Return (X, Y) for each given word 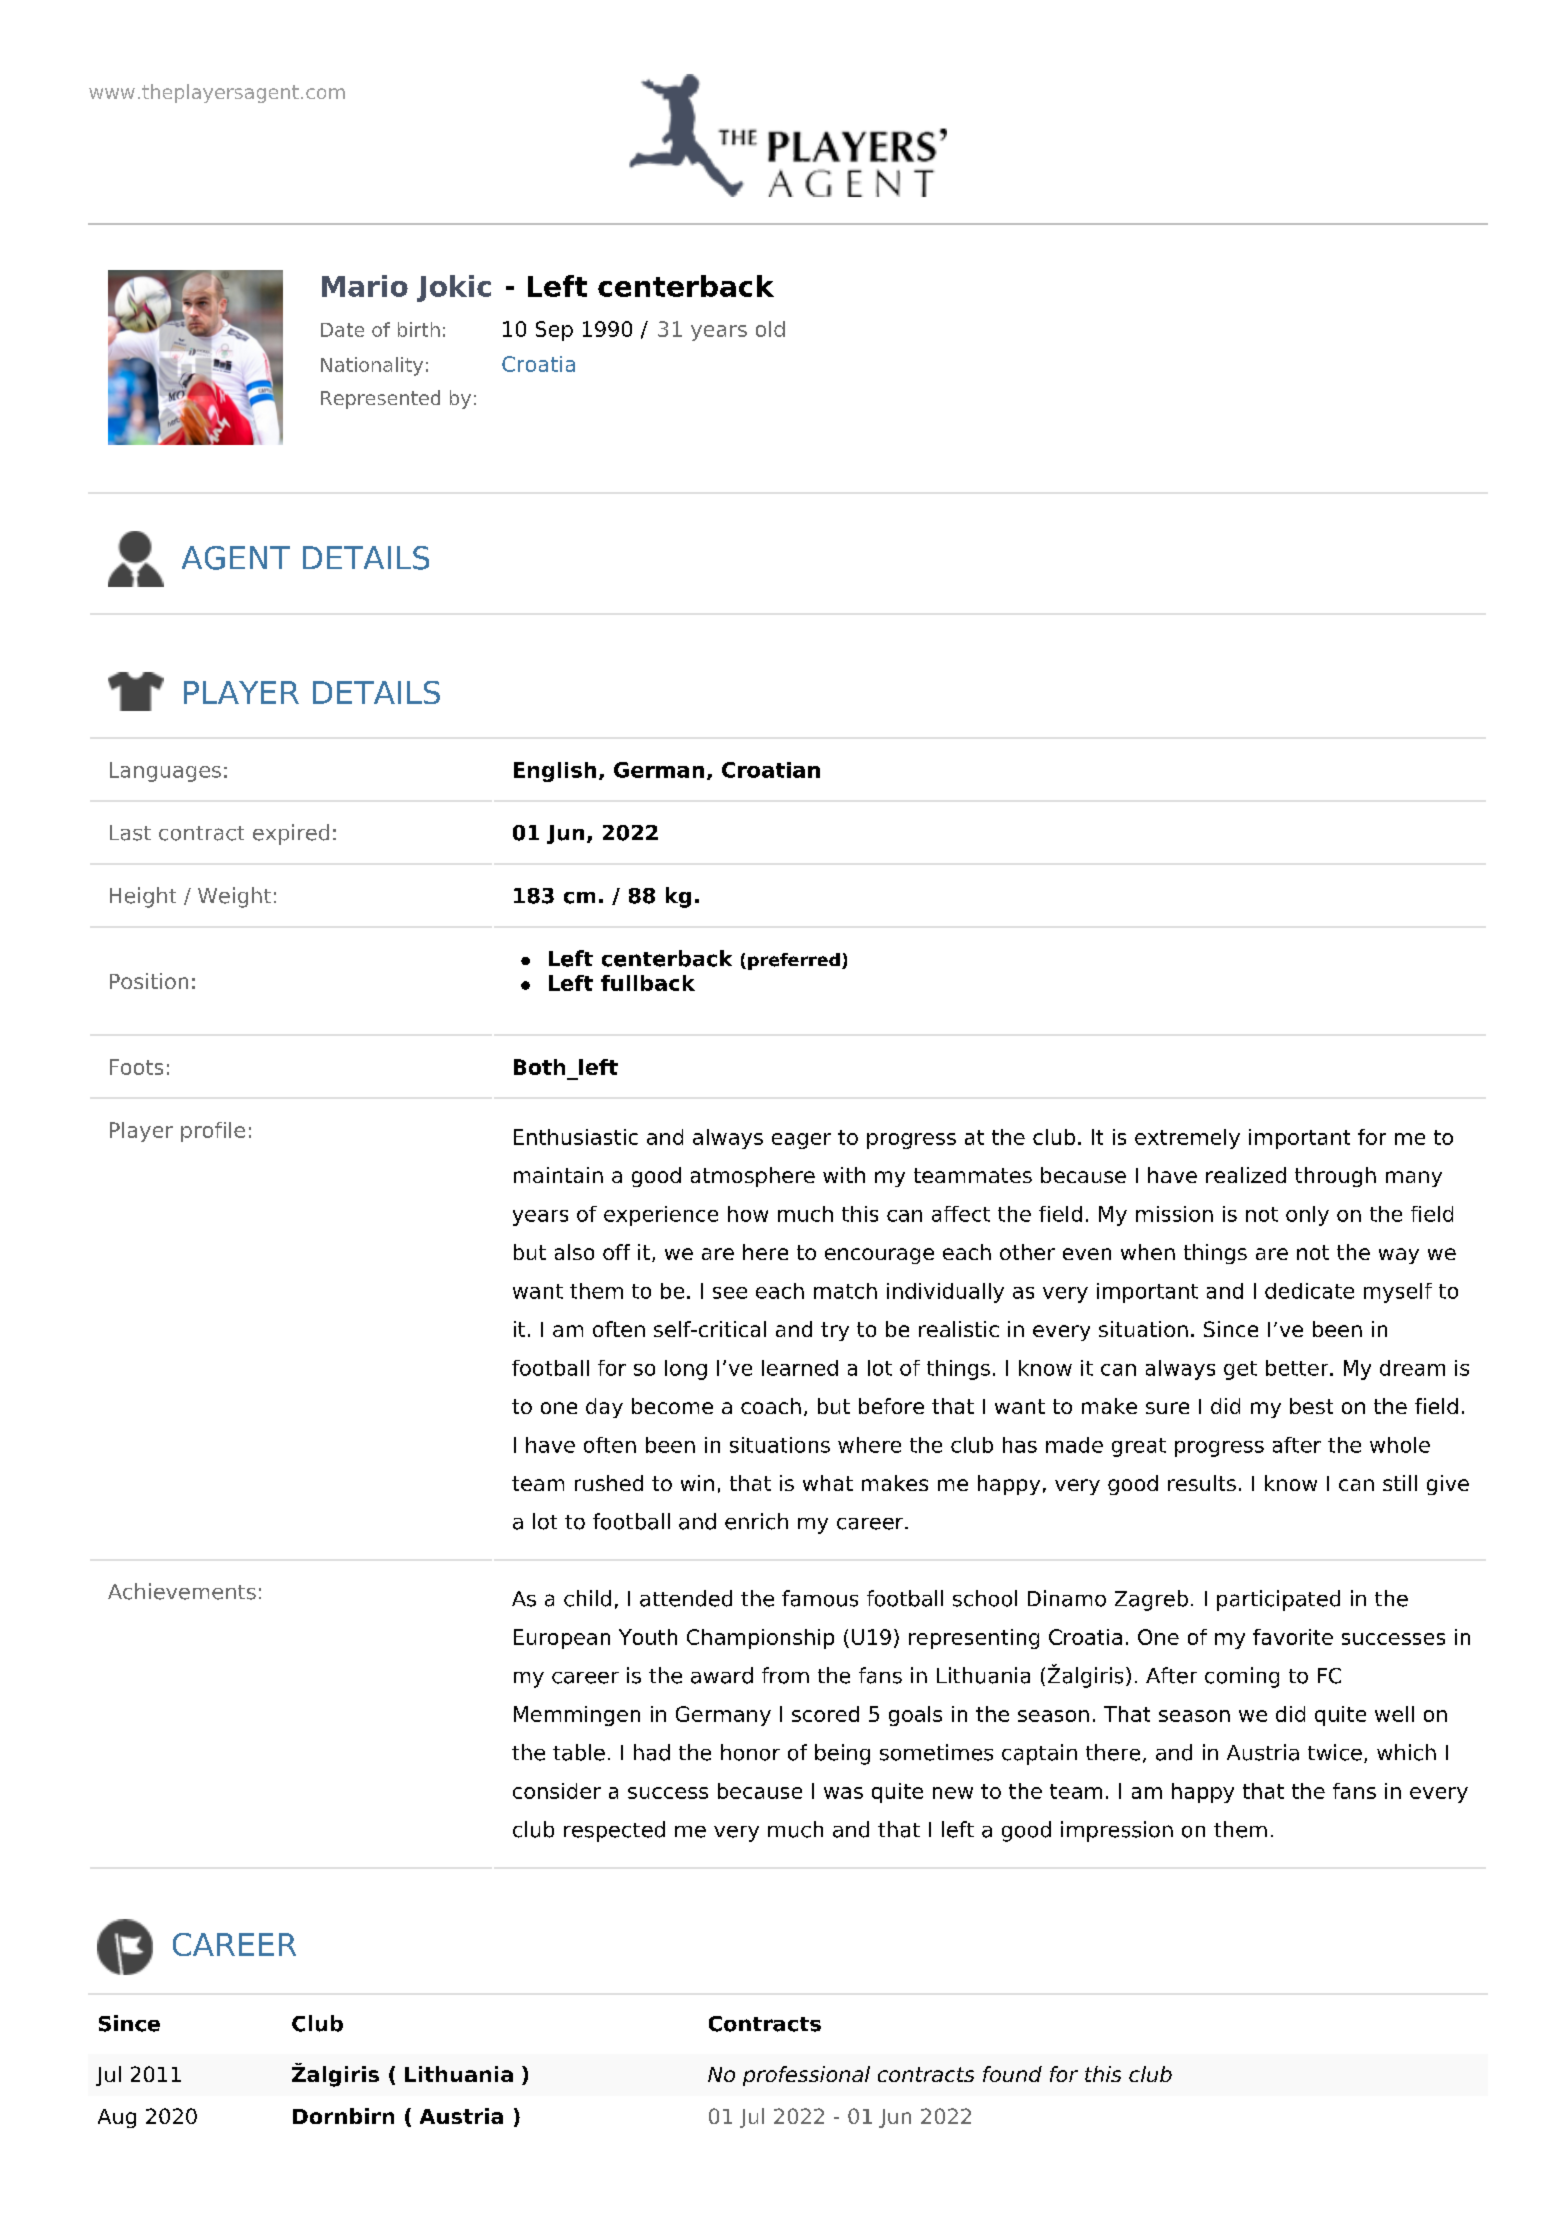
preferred (794, 961)
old (770, 329)
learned (800, 1368)
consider (557, 1791)
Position (149, 981)
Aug (117, 2118)
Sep (554, 331)
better (1298, 1368)
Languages (165, 772)
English (555, 772)
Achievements (182, 1591)
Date (342, 330)
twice (1335, 1752)
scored (825, 1714)
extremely (1187, 1139)
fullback (648, 983)
